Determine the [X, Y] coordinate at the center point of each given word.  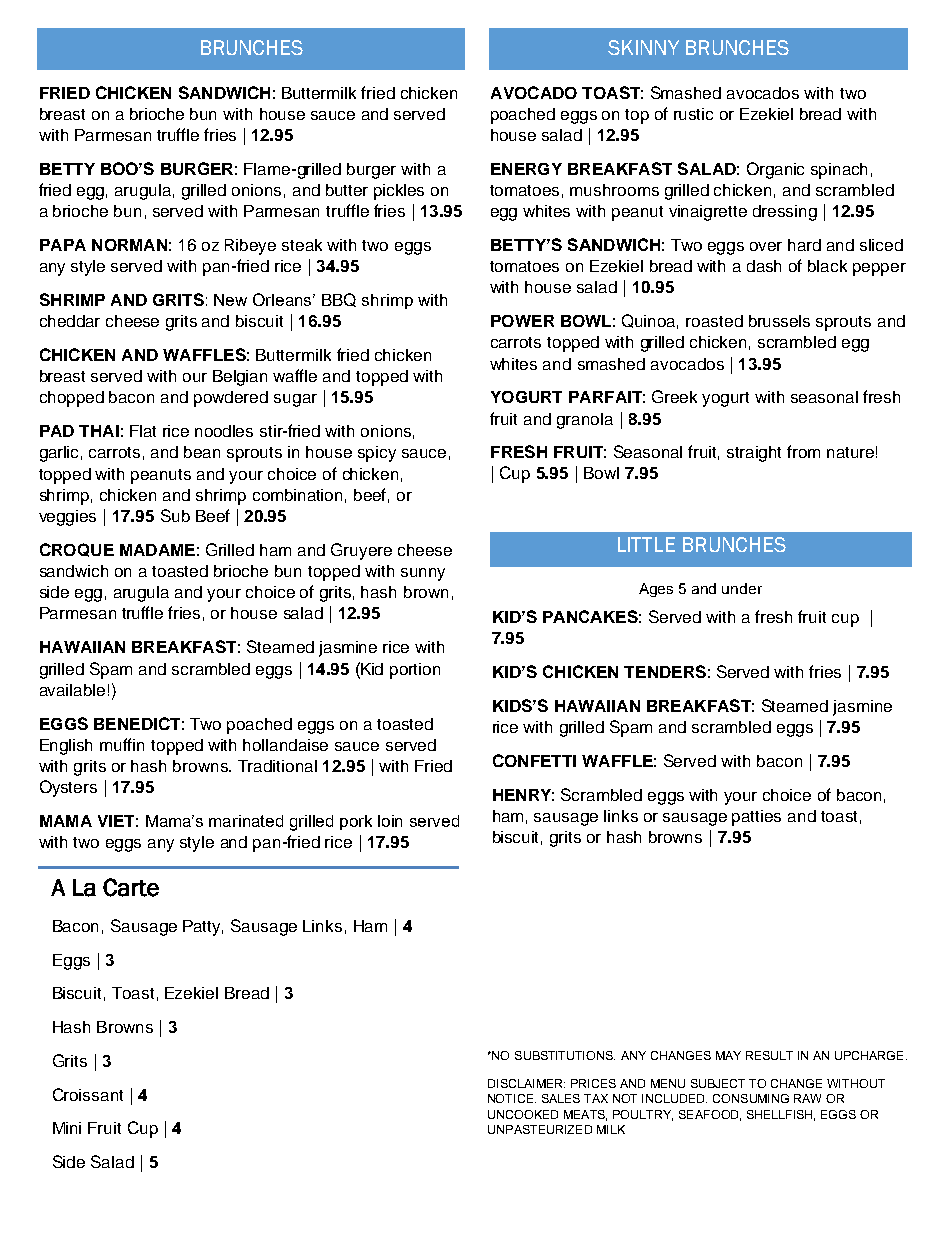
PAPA [63, 245]
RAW [807, 1098]
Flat [143, 431]
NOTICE [512, 1098]
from [803, 451]
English [66, 747]
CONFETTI [534, 760]
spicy [377, 454]
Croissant [88, 1094]
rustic [693, 114]
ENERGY [526, 169]
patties [756, 818]
